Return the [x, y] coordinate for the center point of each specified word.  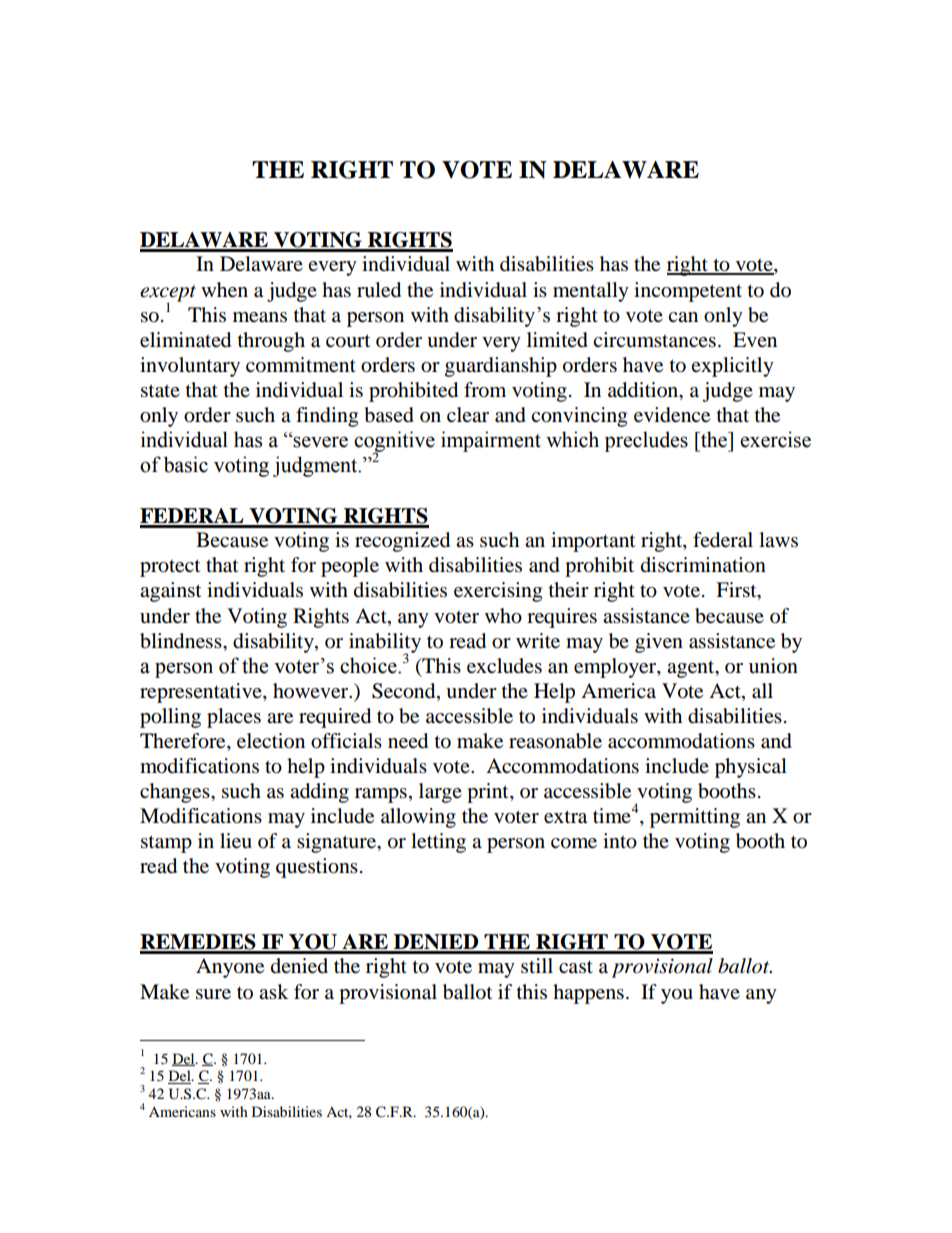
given [659, 643]
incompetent [688, 292]
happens [588, 994]
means [260, 317]
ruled [379, 290]
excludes [504, 666]
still [537, 965]
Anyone [230, 968]
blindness [182, 641]
